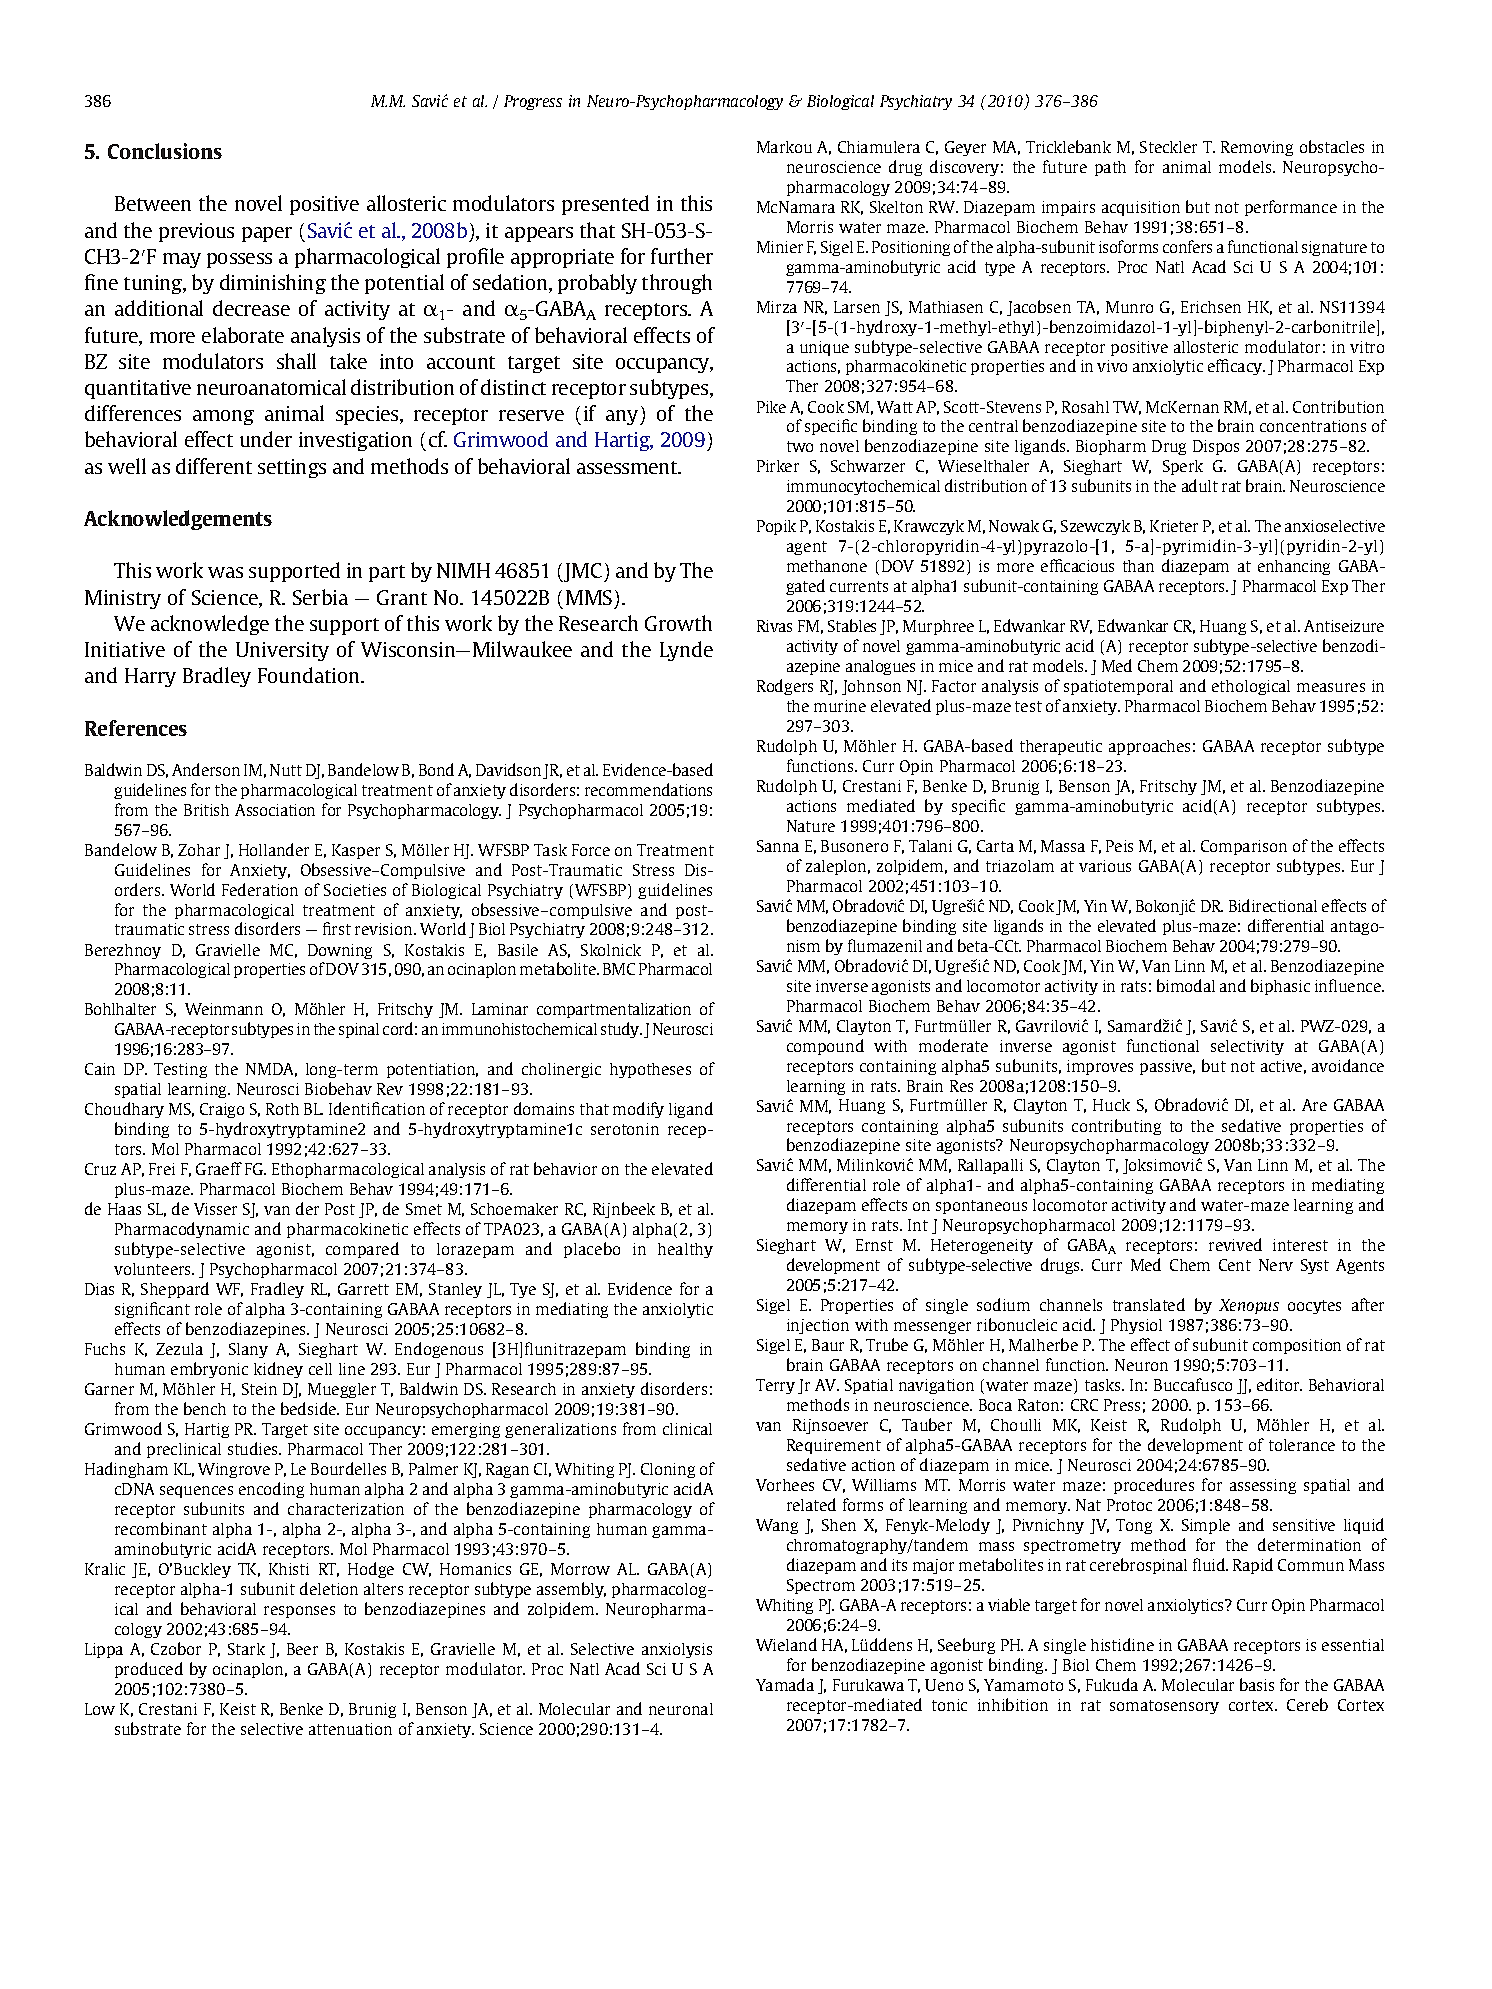  What do you see at coordinates (165, 151) in the image?
I see `Conclusions` at bounding box center [165, 151].
